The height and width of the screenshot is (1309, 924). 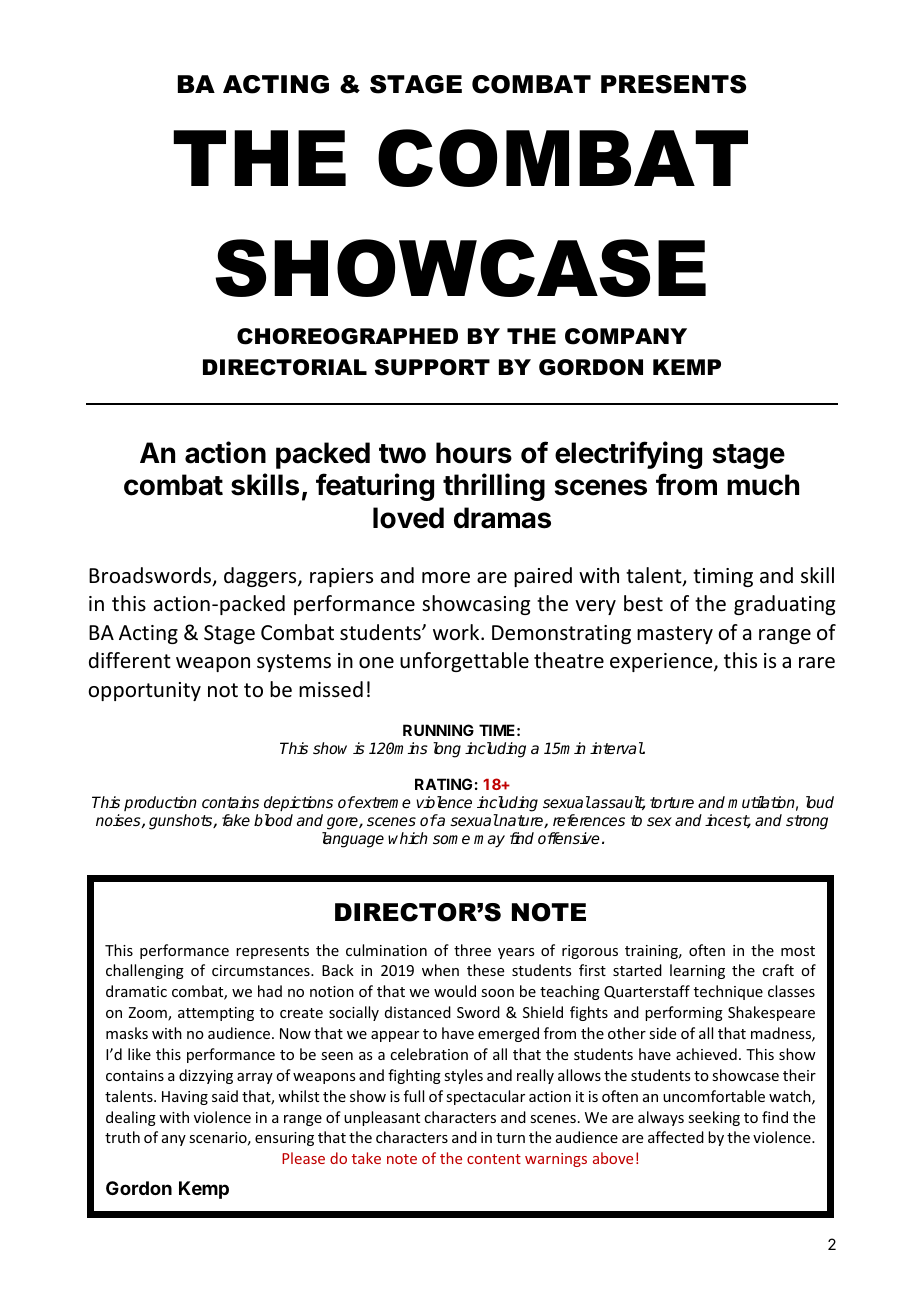 I want to click on COMPANY, so click(x=626, y=336).
